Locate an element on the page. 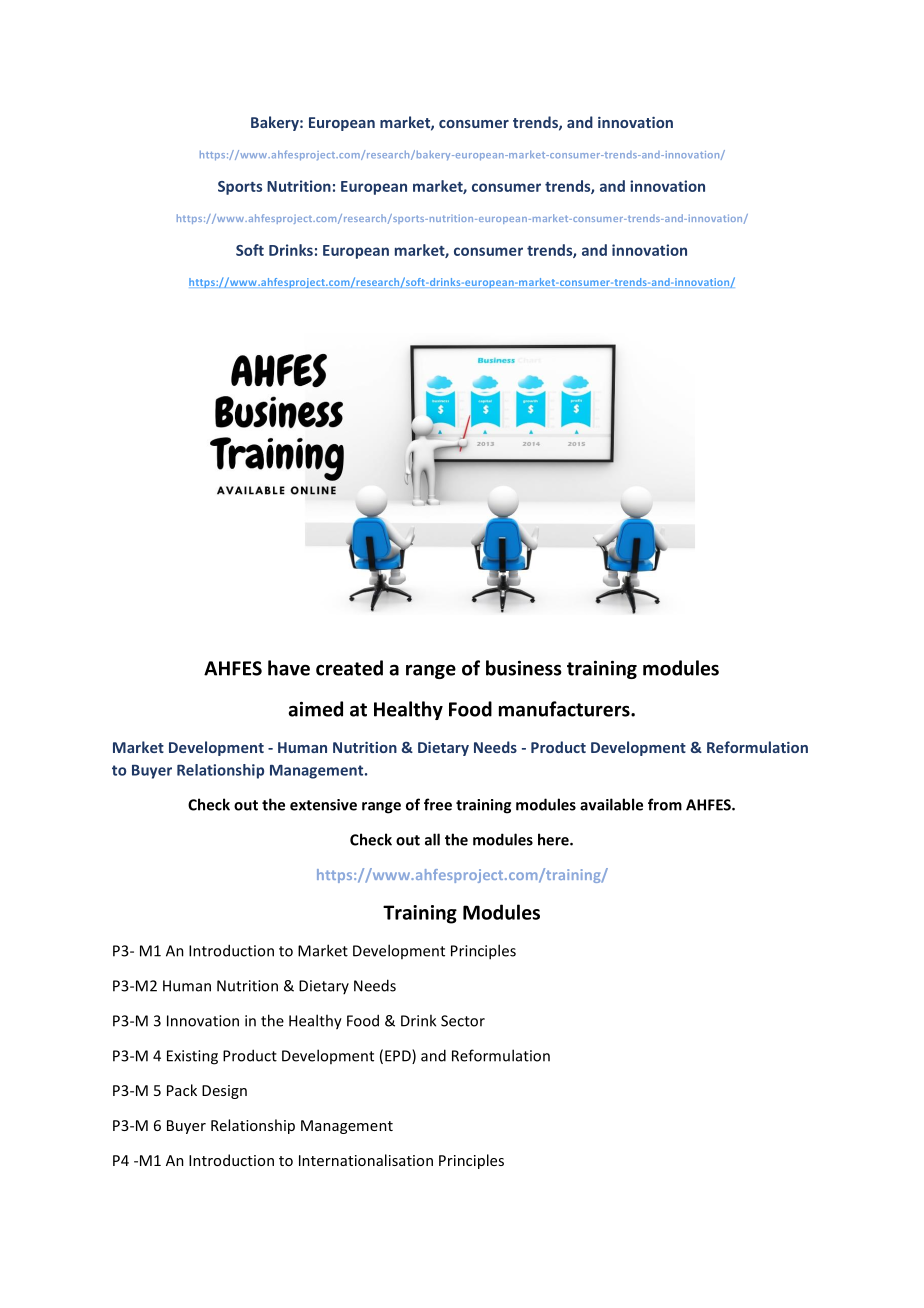 This image has height=1308, width=924. Existing is located at coordinates (192, 1057).
